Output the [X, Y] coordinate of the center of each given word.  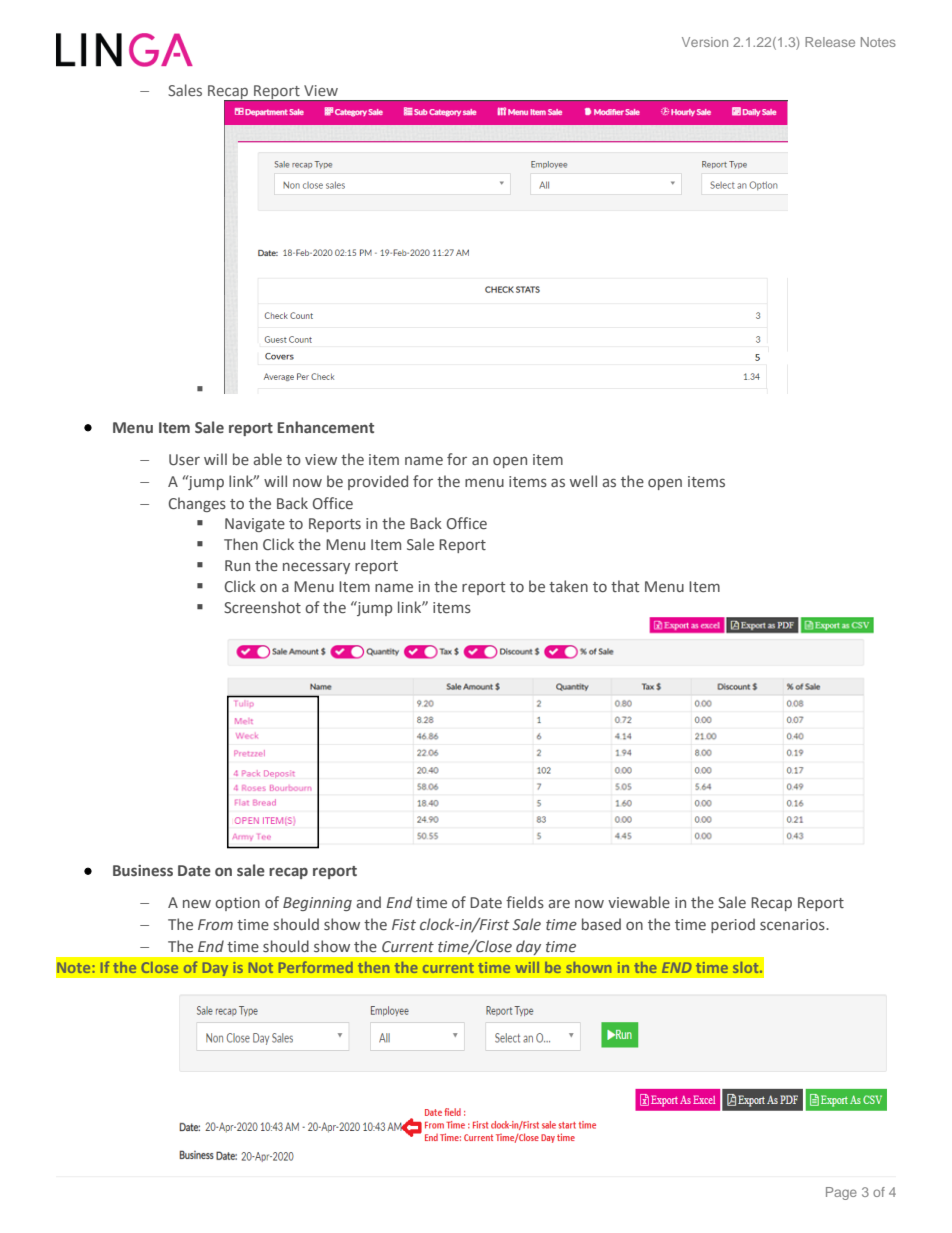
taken [568, 586]
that [625, 586]
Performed [316, 967]
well [583, 481]
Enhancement [326, 427]
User [184, 460]
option [237, 904]
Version [705, 42]
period [733, 925]
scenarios [793, 924]
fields [525, 902]
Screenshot [262, 607]
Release [830, 42]
